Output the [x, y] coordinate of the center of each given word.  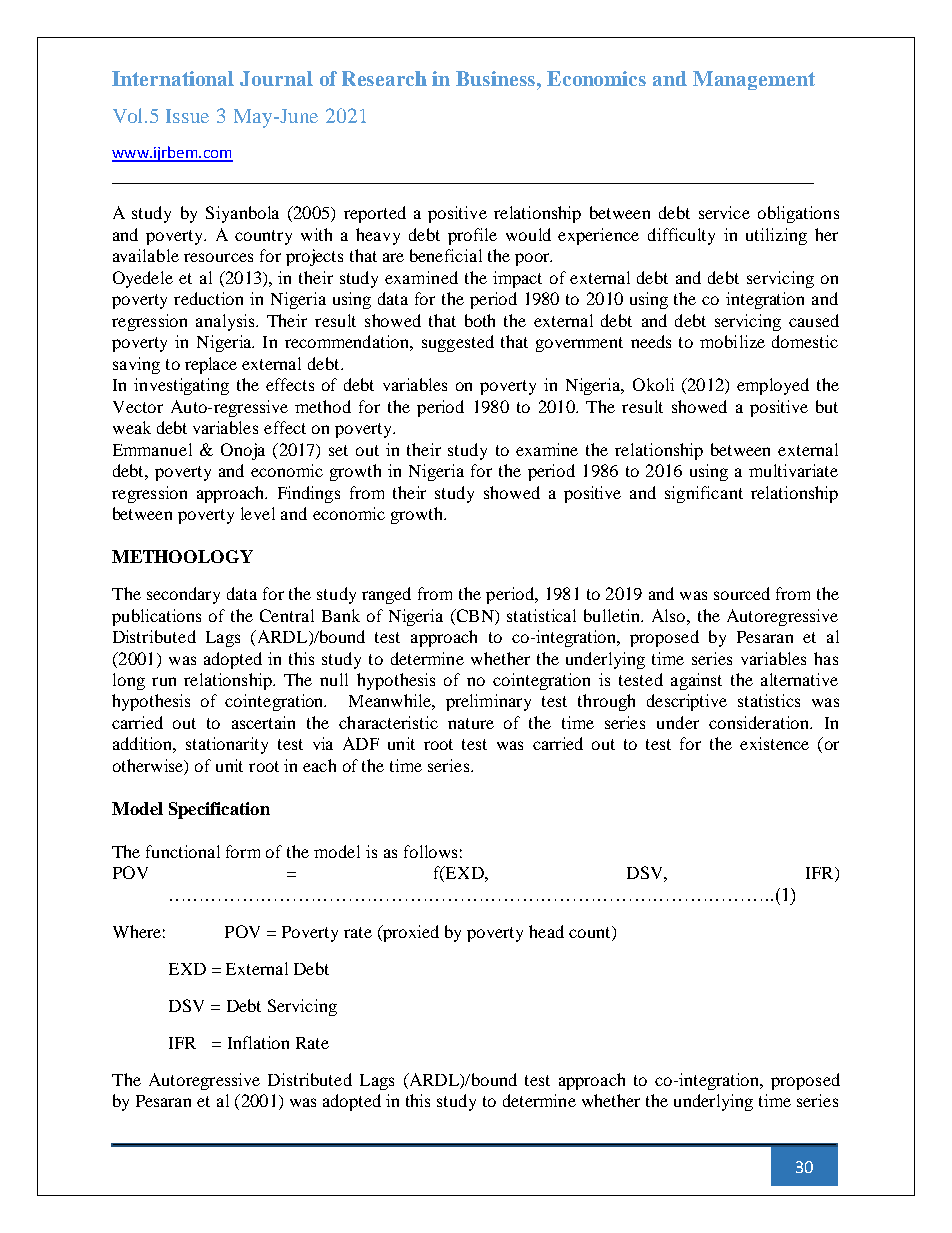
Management [754, 80]
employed [773, 386]
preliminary [488, 702]
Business [497, 78]
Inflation [258, 1042]
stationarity [227, 745]
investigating [181, 386]
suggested [458, 343]
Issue [187, 116]
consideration [760, 722]
